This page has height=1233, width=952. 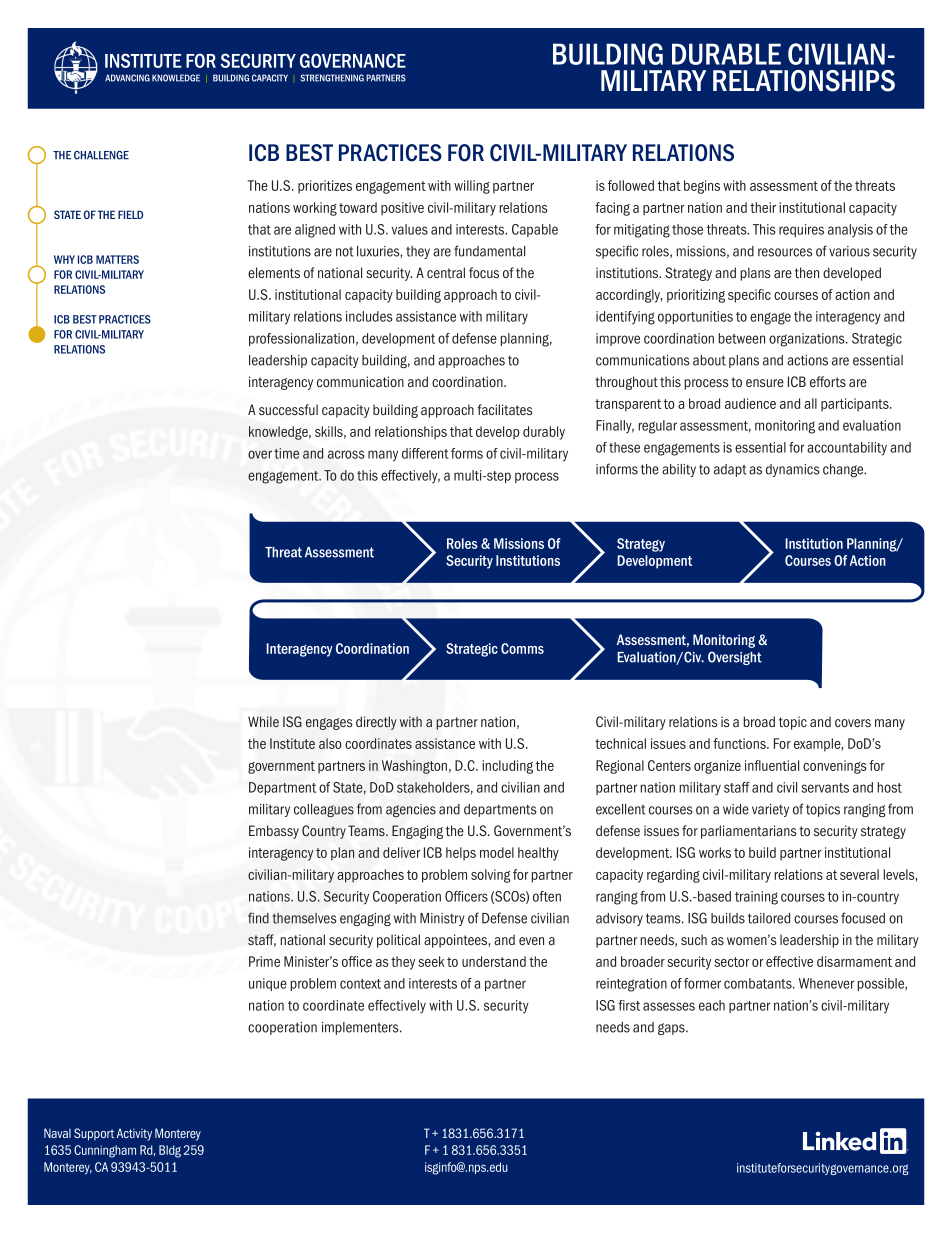 I want to click on including, so click(x=507, y=767).
